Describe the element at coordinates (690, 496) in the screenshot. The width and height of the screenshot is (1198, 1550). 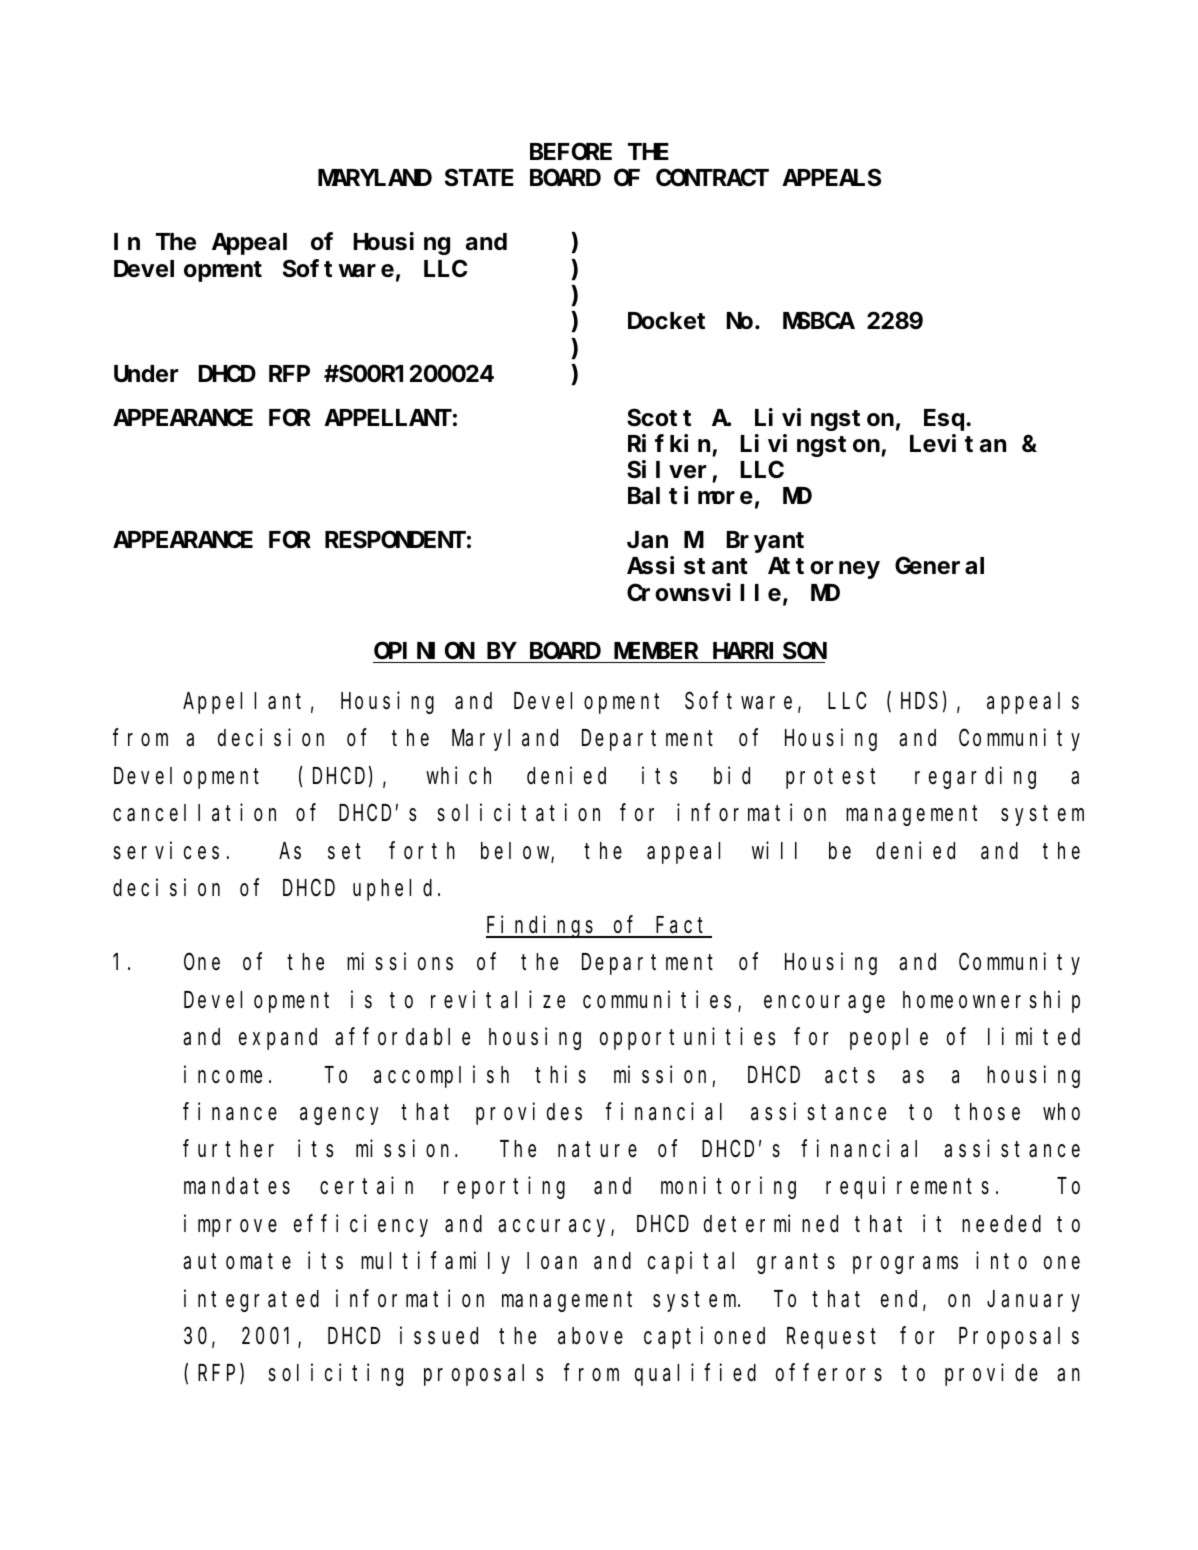
I see `Baltimore` at that location.
